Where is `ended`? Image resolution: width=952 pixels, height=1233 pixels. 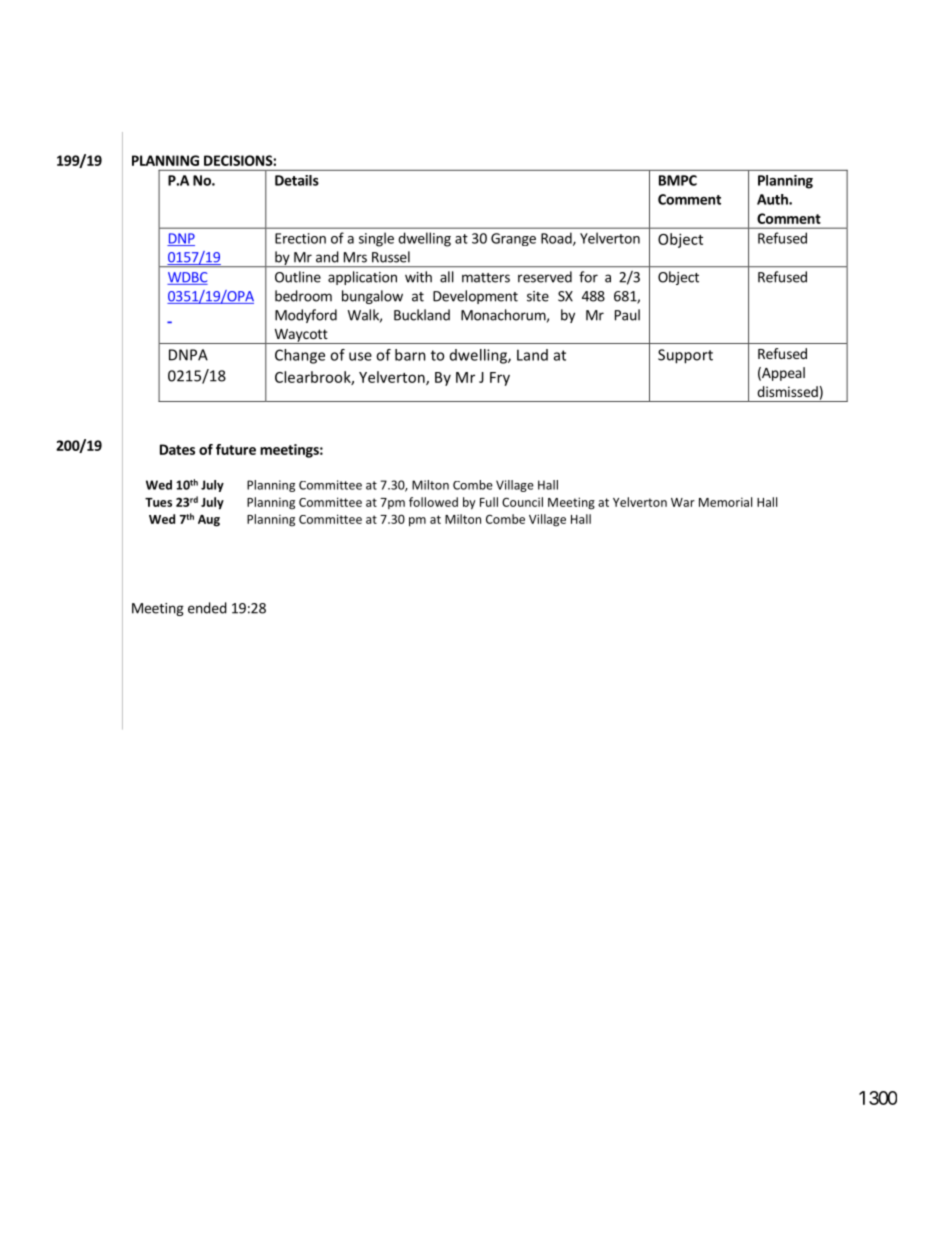 ended is located at coordinates (207, 608).
